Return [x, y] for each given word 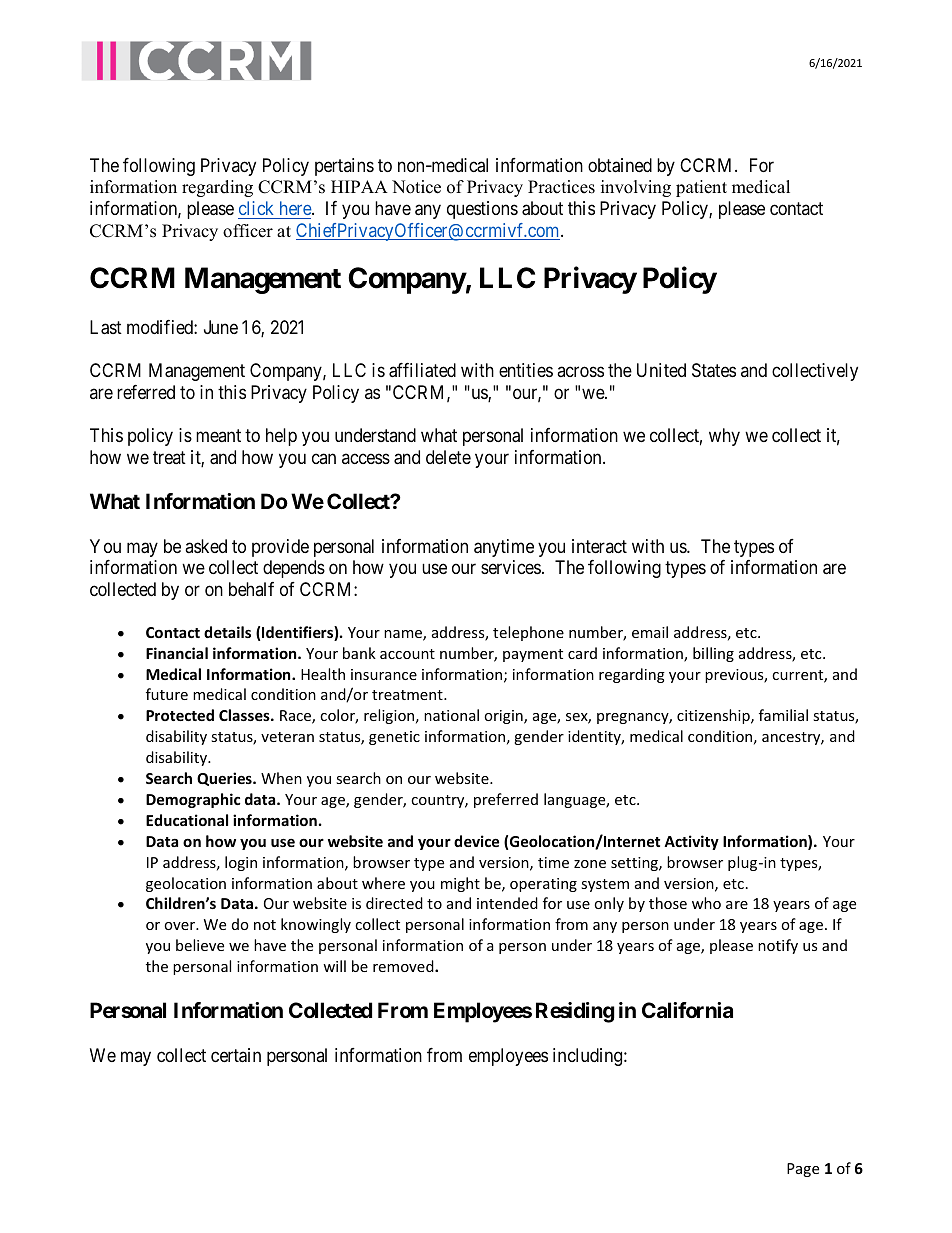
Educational [187, 820]
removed [404, 966]
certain [236, 1055]
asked [206, 546]
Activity [691, 842]
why [724, 437]
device [476, 841]
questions [482, 210]
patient [701, 188]
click [256, 208]
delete [448, 457]
